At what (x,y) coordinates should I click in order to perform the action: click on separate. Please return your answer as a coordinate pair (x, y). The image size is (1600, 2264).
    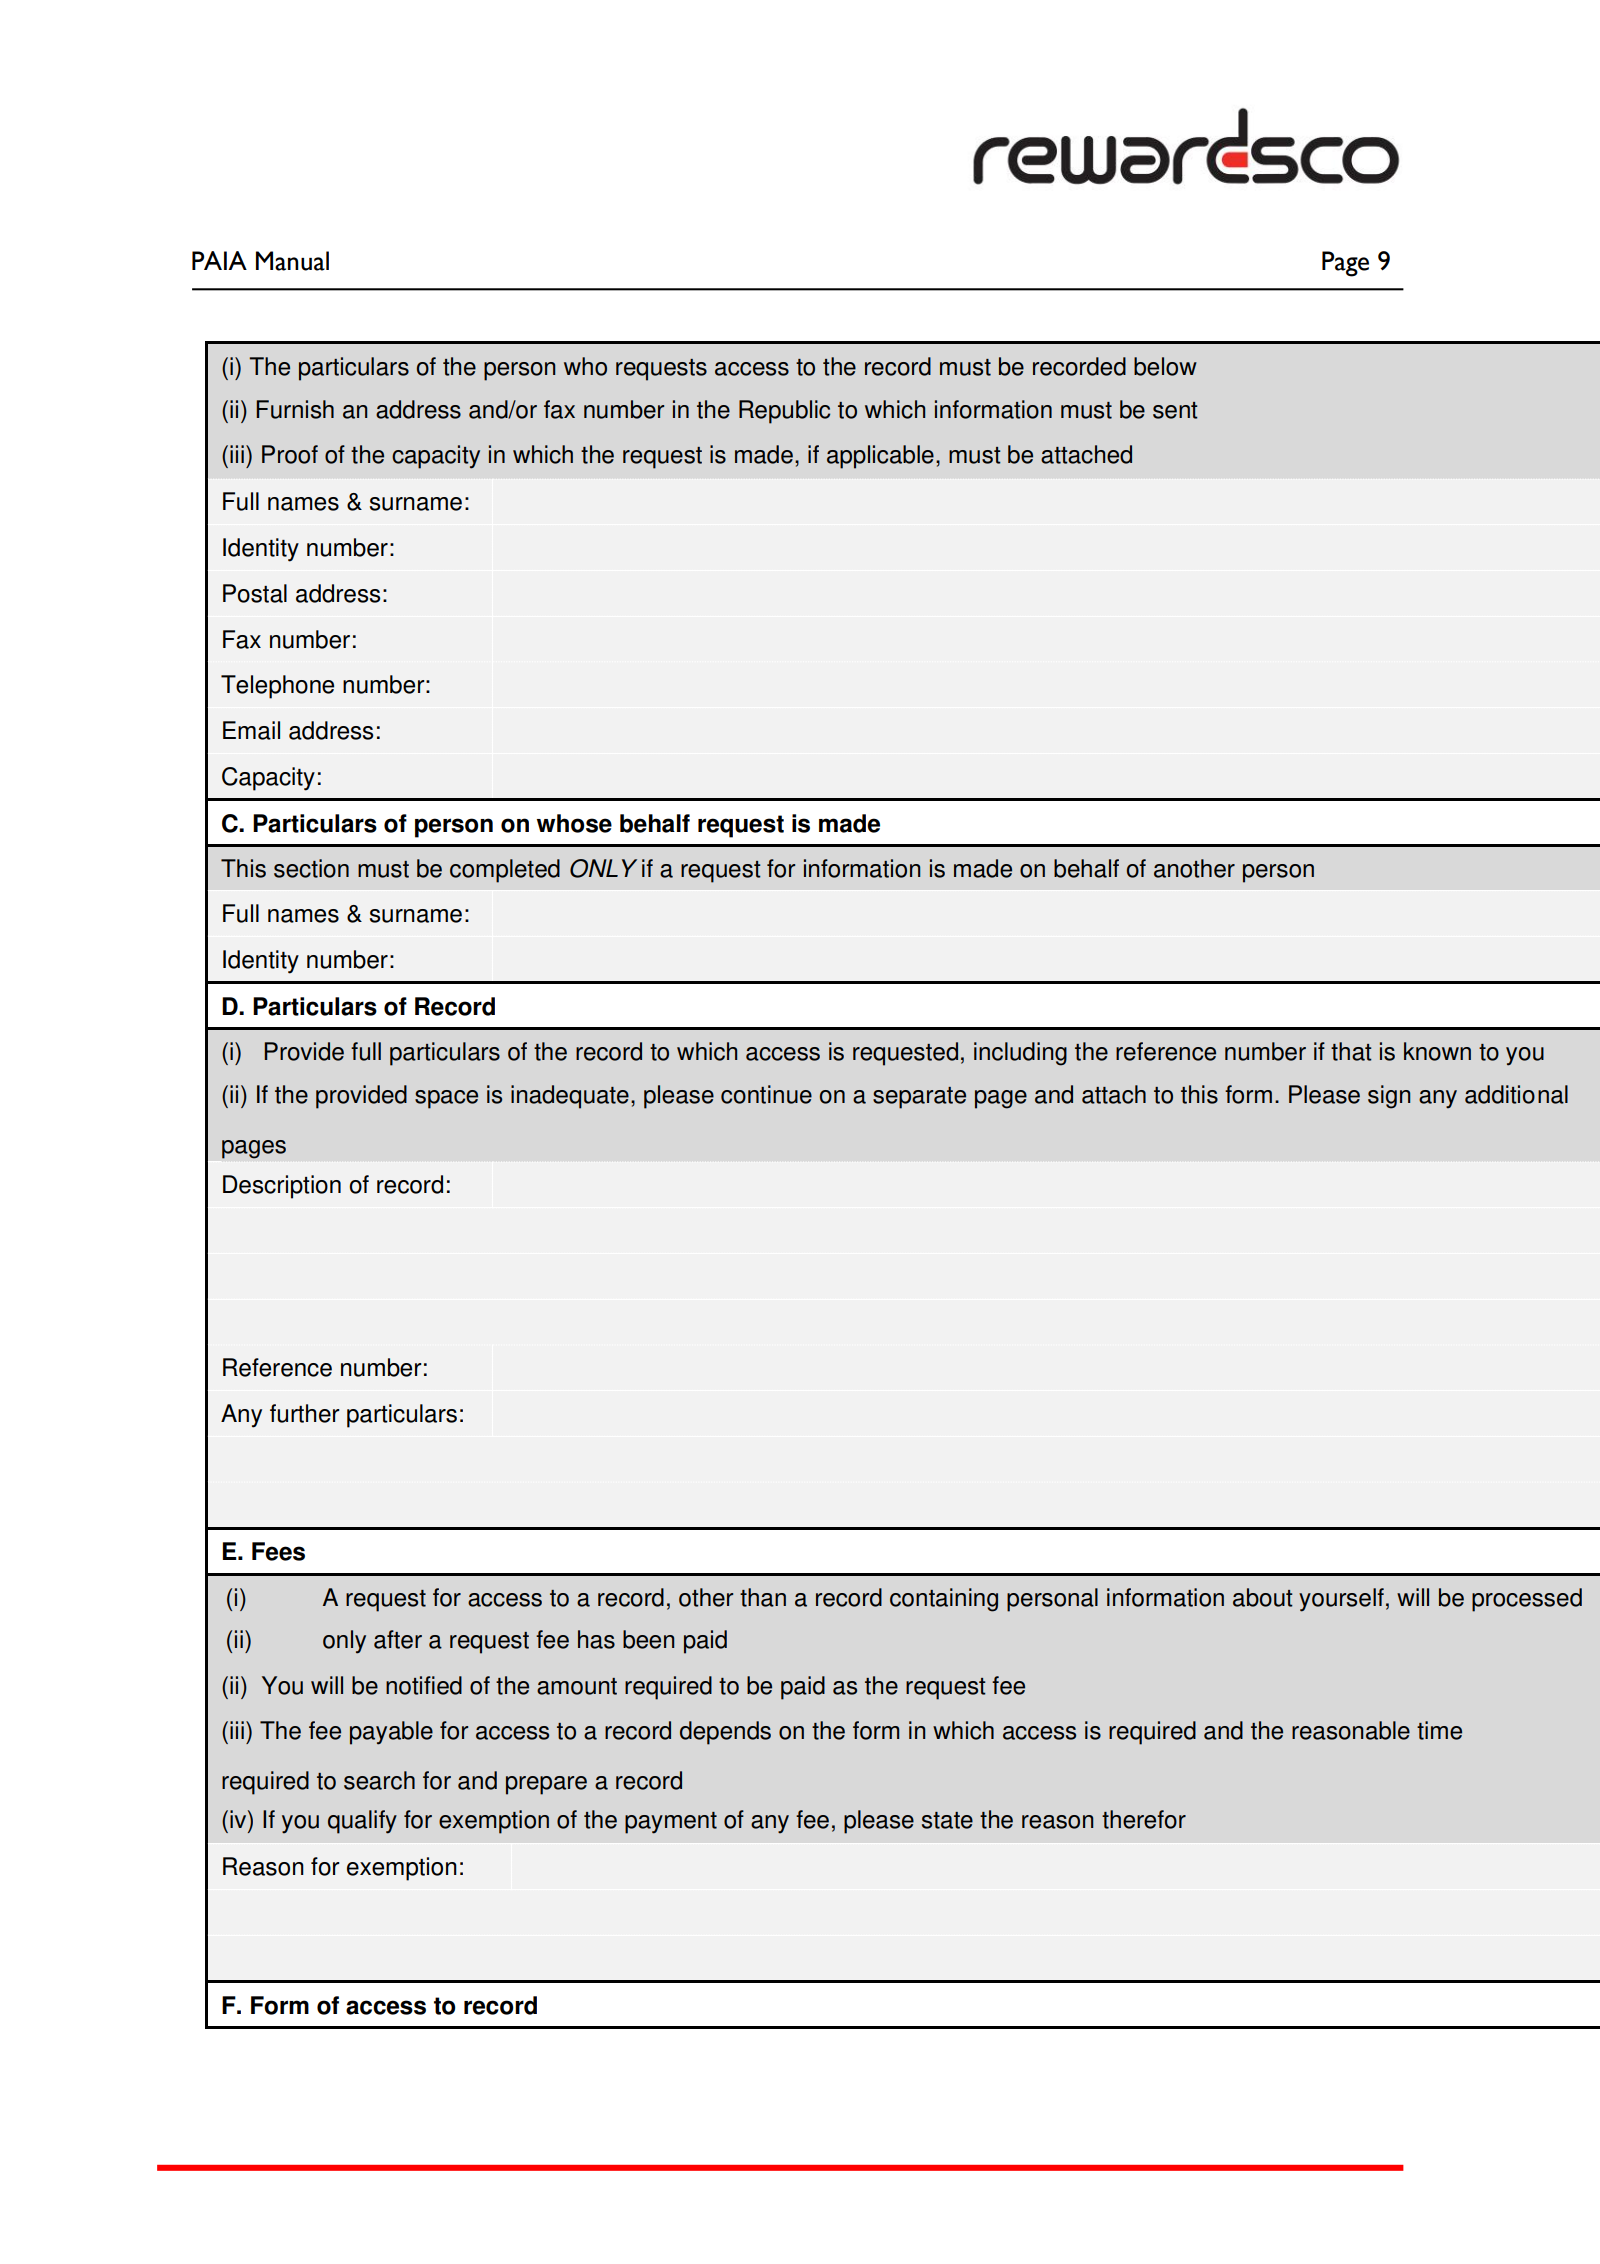
    Looking at the image, I should click on (919, 1098).
